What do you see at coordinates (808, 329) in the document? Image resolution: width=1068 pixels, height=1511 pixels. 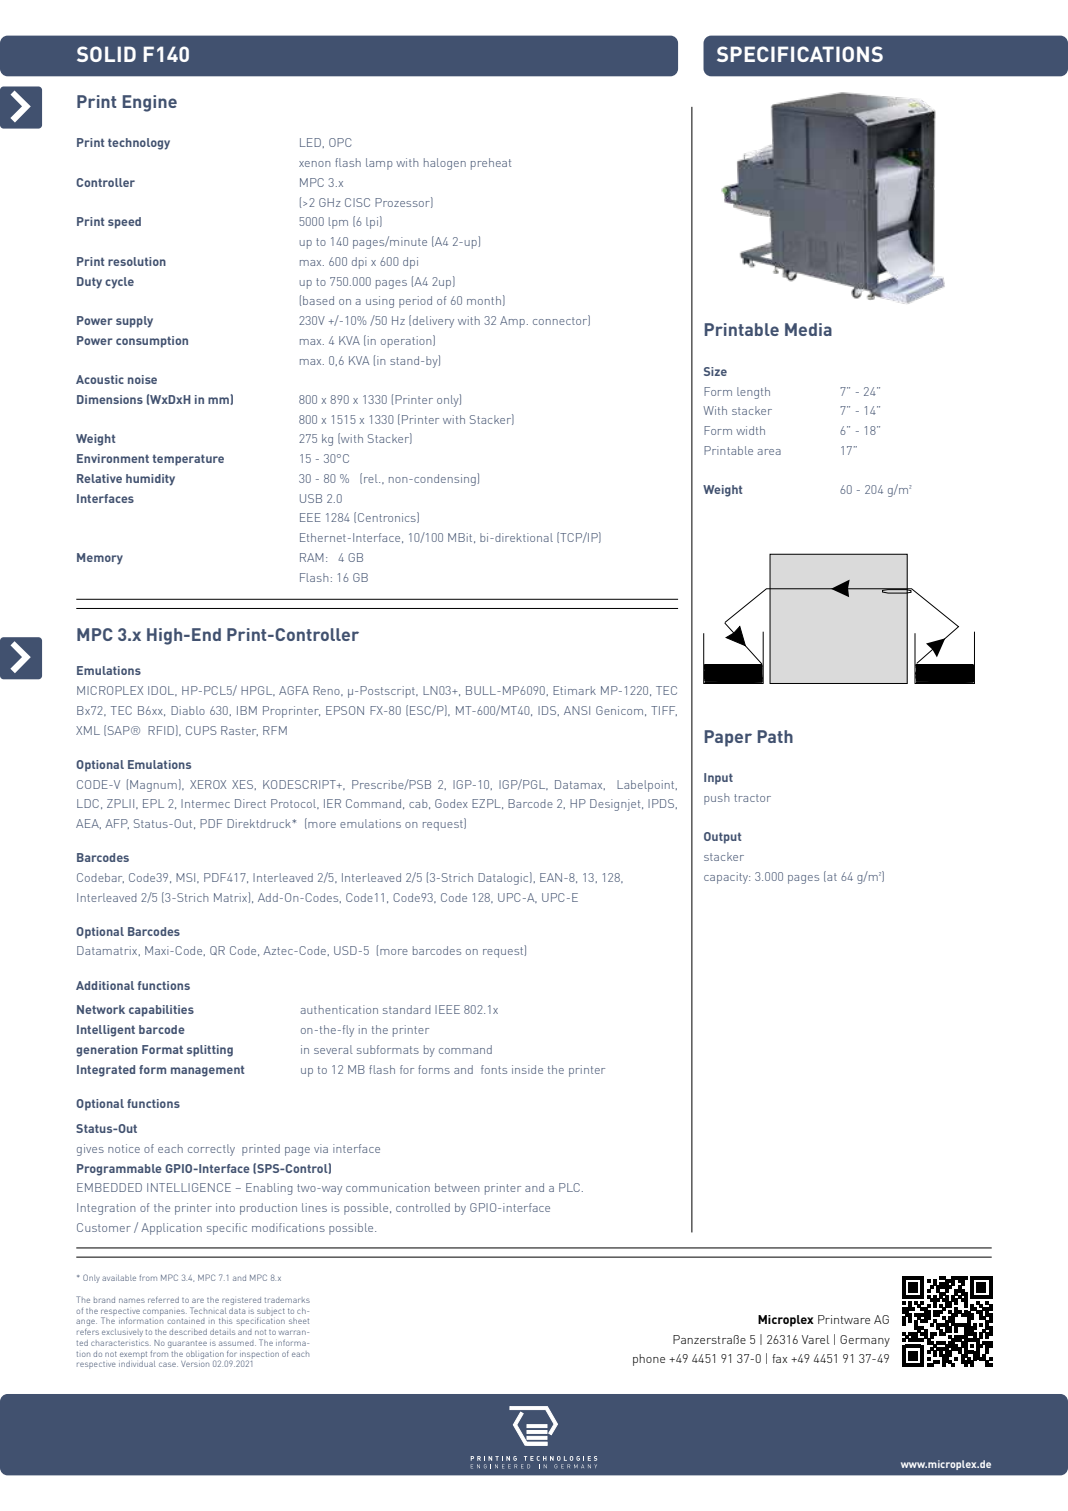 I see `Media` at bounding box center [808, 329].
